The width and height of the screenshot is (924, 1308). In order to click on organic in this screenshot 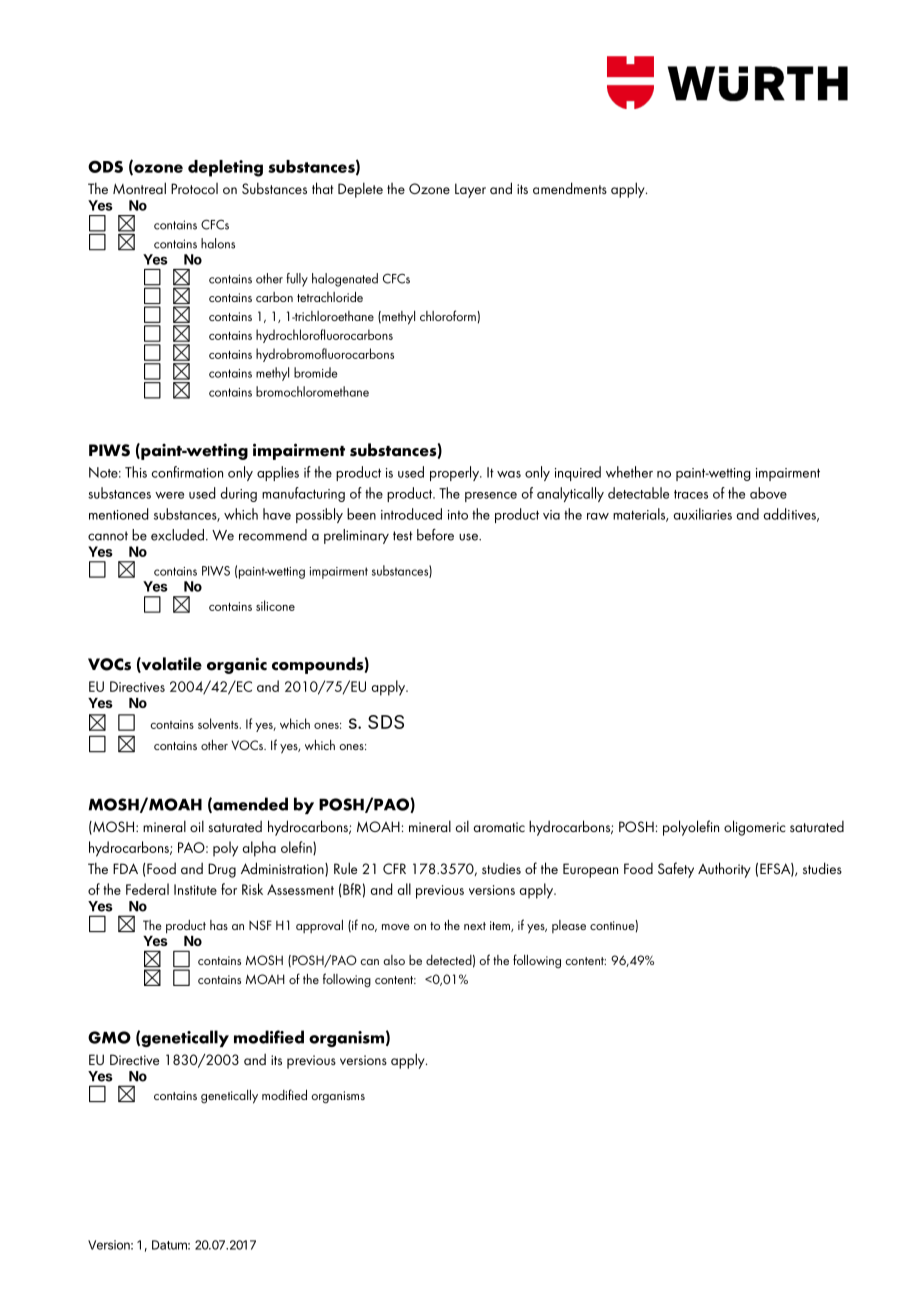, I will do `click(237, 665)`.
